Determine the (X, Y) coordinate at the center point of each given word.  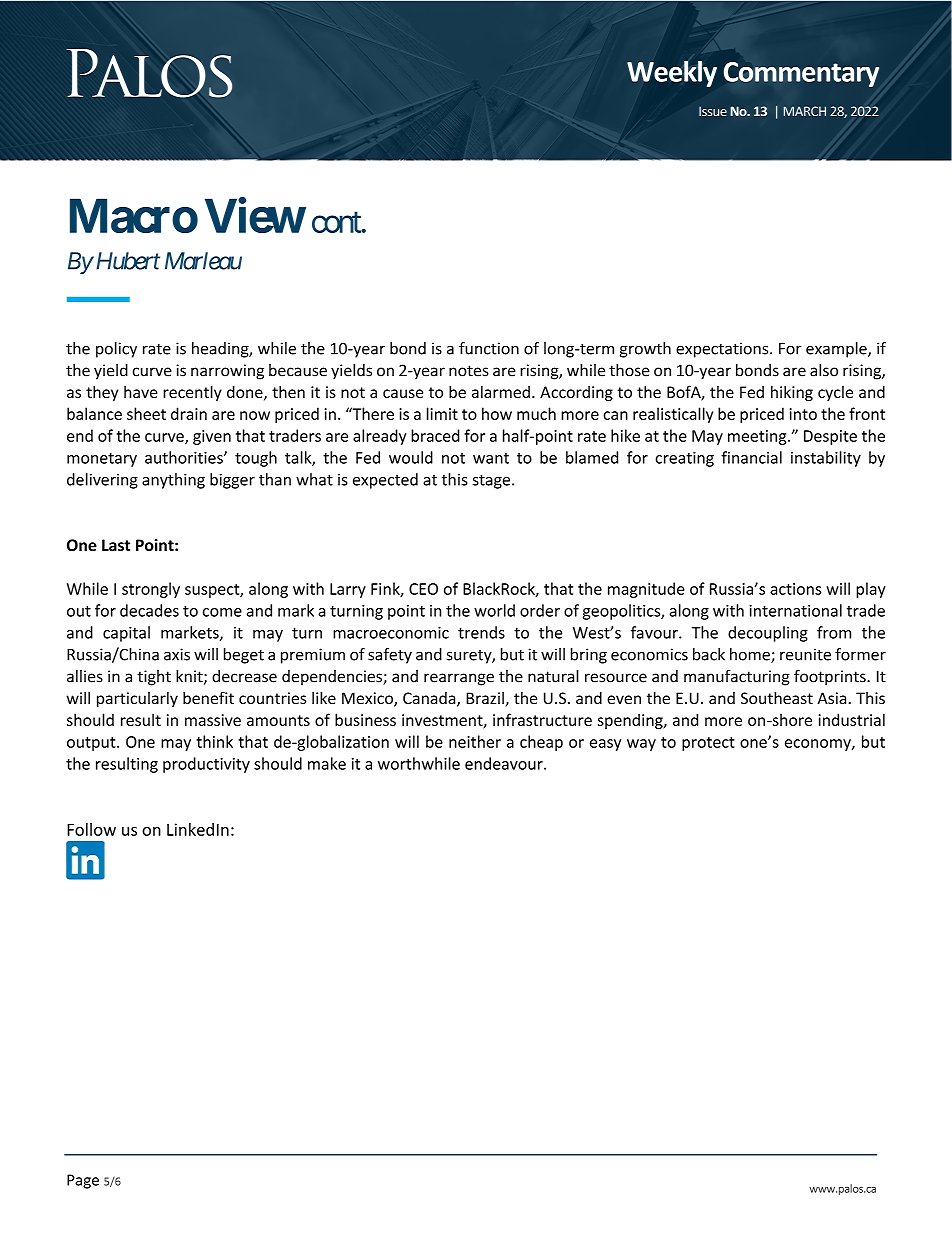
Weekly (672, 74)
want (491, 458)
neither (475, 741)
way (641, 745)
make (327, 763)
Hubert (126, 261)
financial (751, 457)
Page (83, 1181)
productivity (206, 765)
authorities (185, 457)
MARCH (805, 111)
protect (708, 744)
